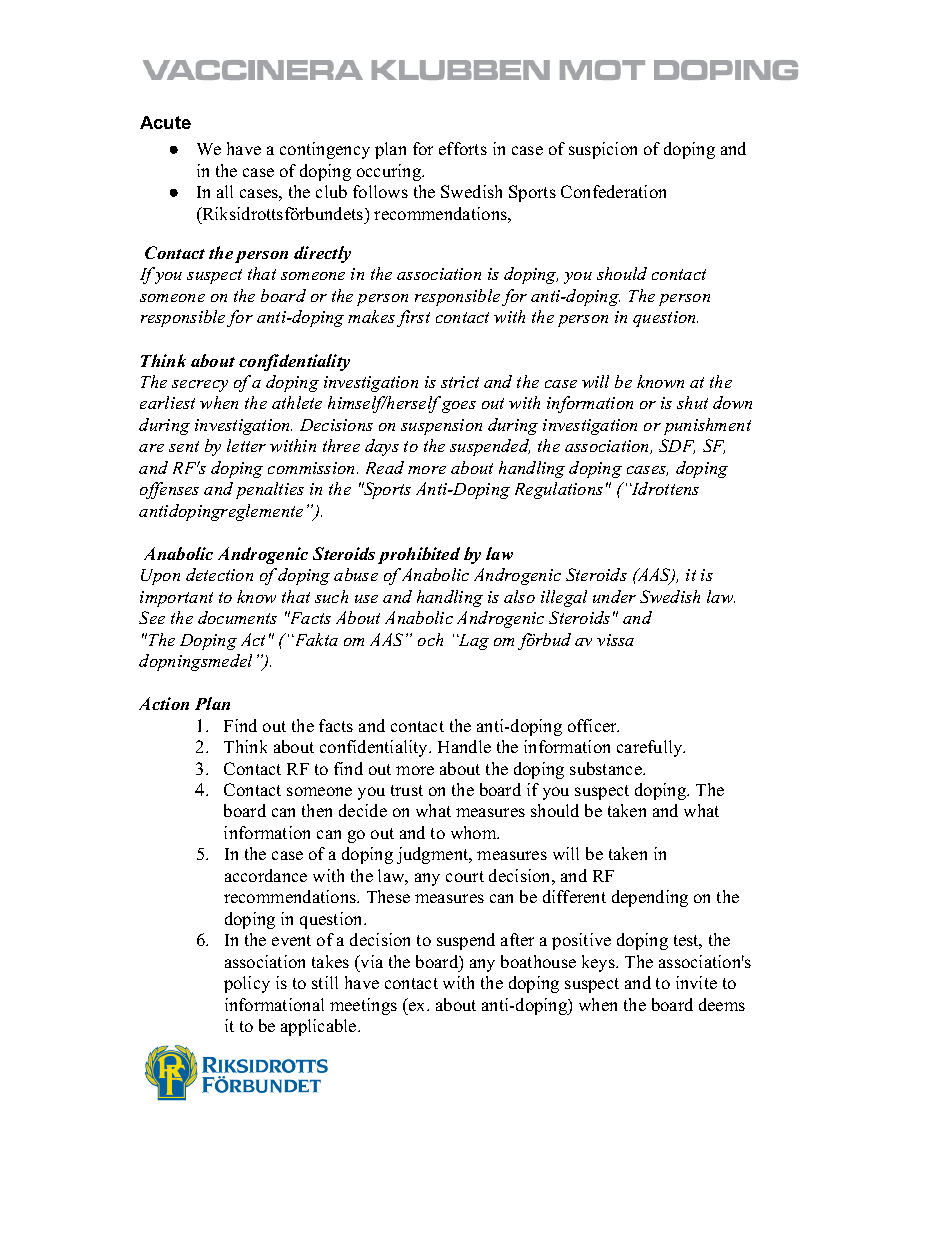  Describe the element at coordinates (460, 382) in the screenshot. I see `strict` at that location.
